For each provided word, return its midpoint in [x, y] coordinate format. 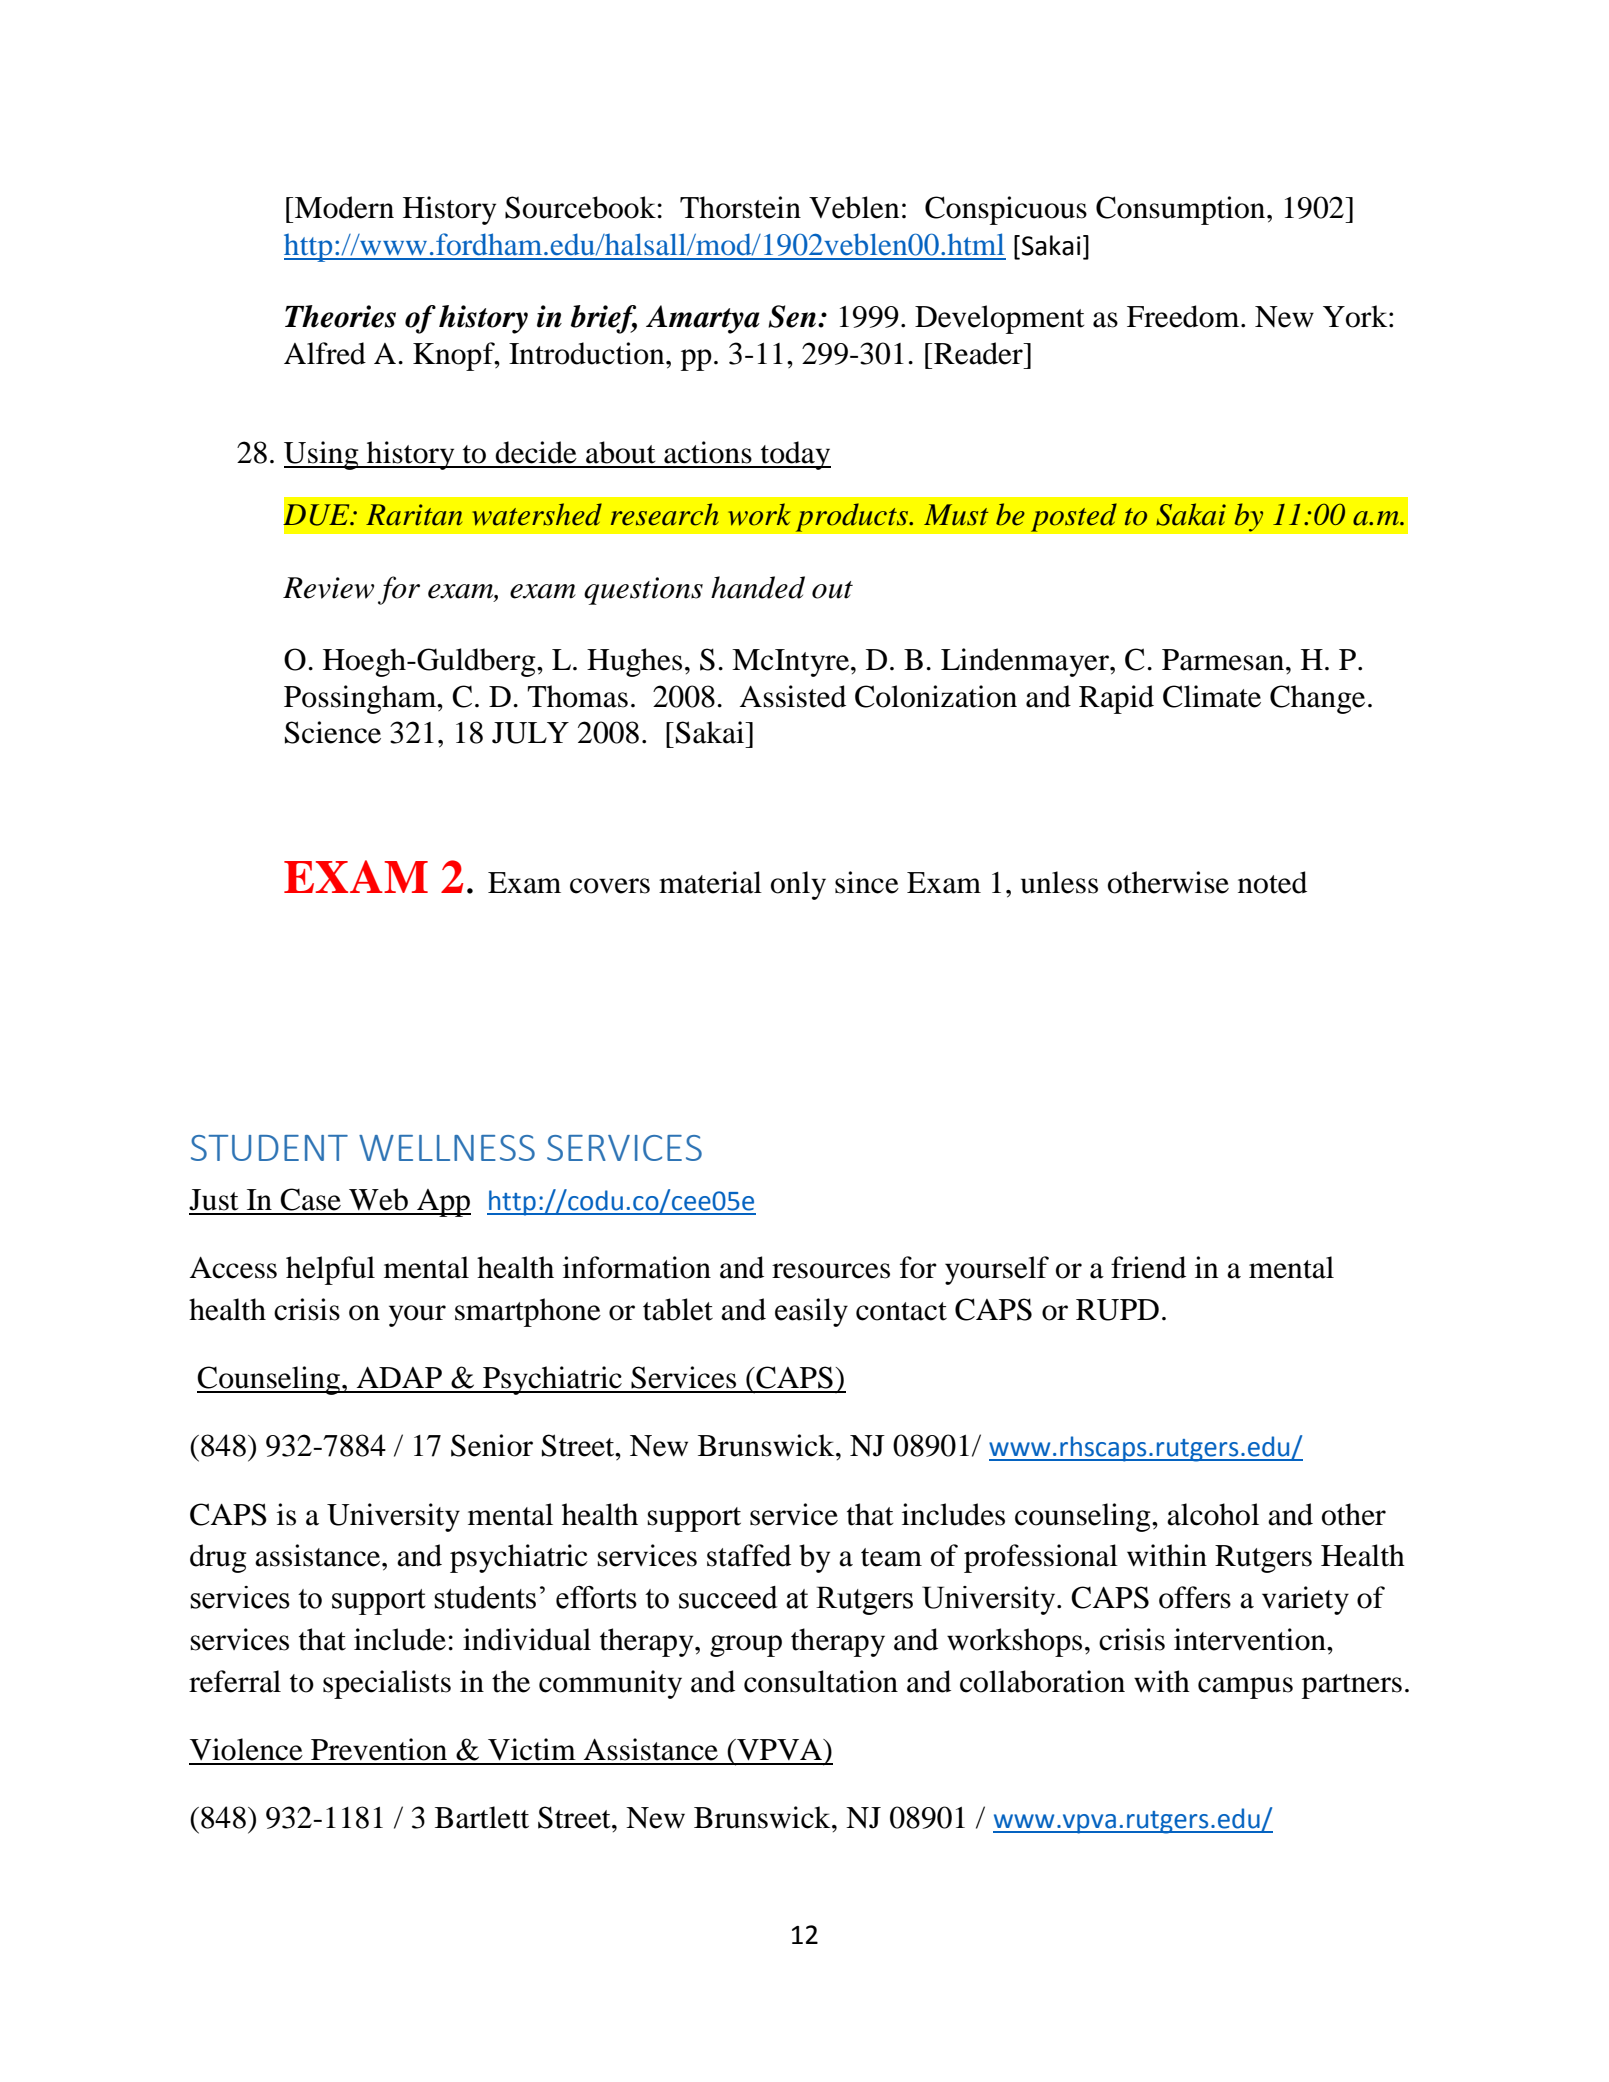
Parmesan [1223, 660]
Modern [344, 207]
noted [1272, 882]
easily [811, 1312]
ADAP [399, 1377]
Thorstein [740, 207]
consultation [821, 1681]
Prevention [379, 1749]
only [798, 885]
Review [328, 588]
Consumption [1182, 210]
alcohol [1213, 1514]
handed [758, 587]
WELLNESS [447, 1148]
